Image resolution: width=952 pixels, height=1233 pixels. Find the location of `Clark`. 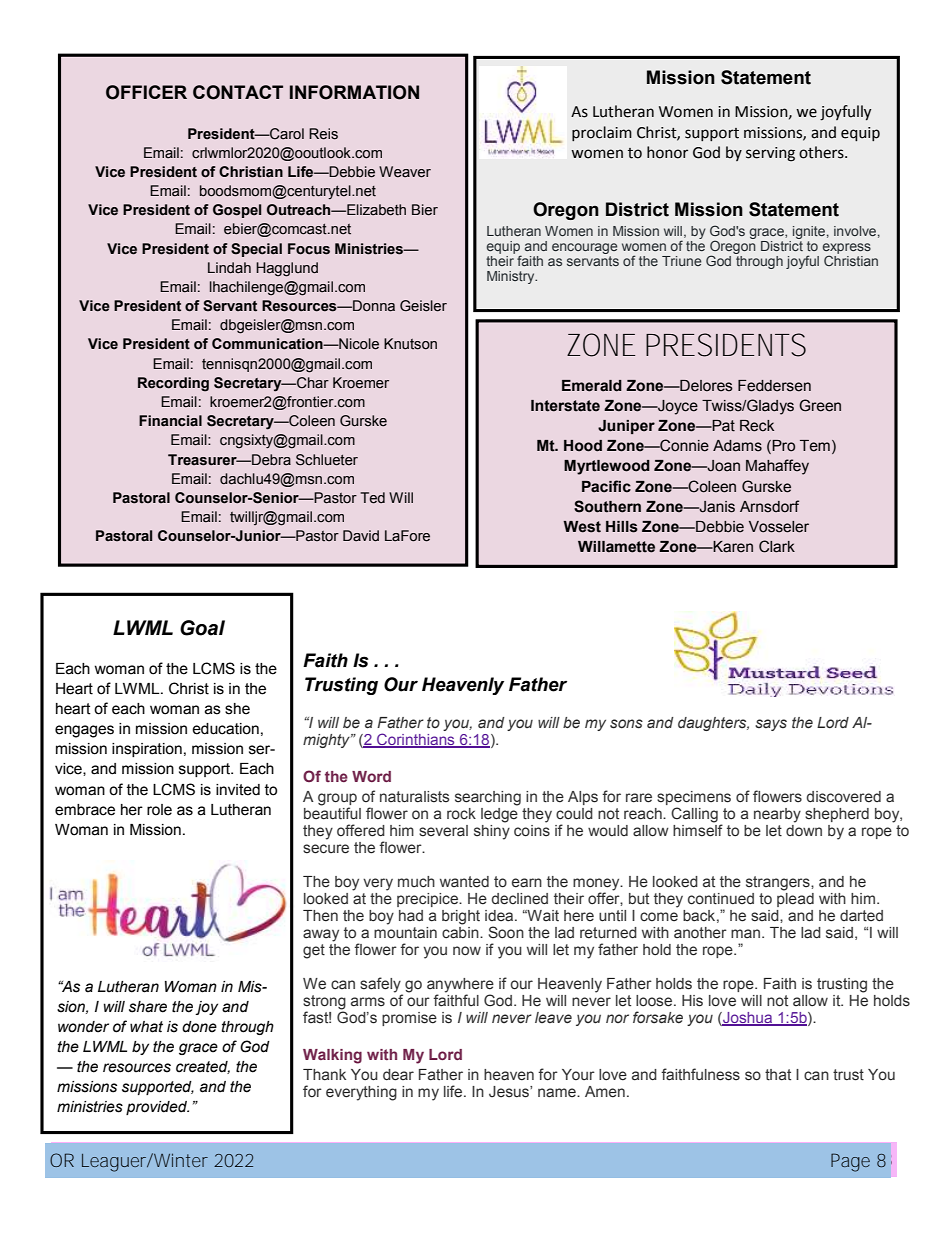

Clark is located at coordinates (777, 546).
